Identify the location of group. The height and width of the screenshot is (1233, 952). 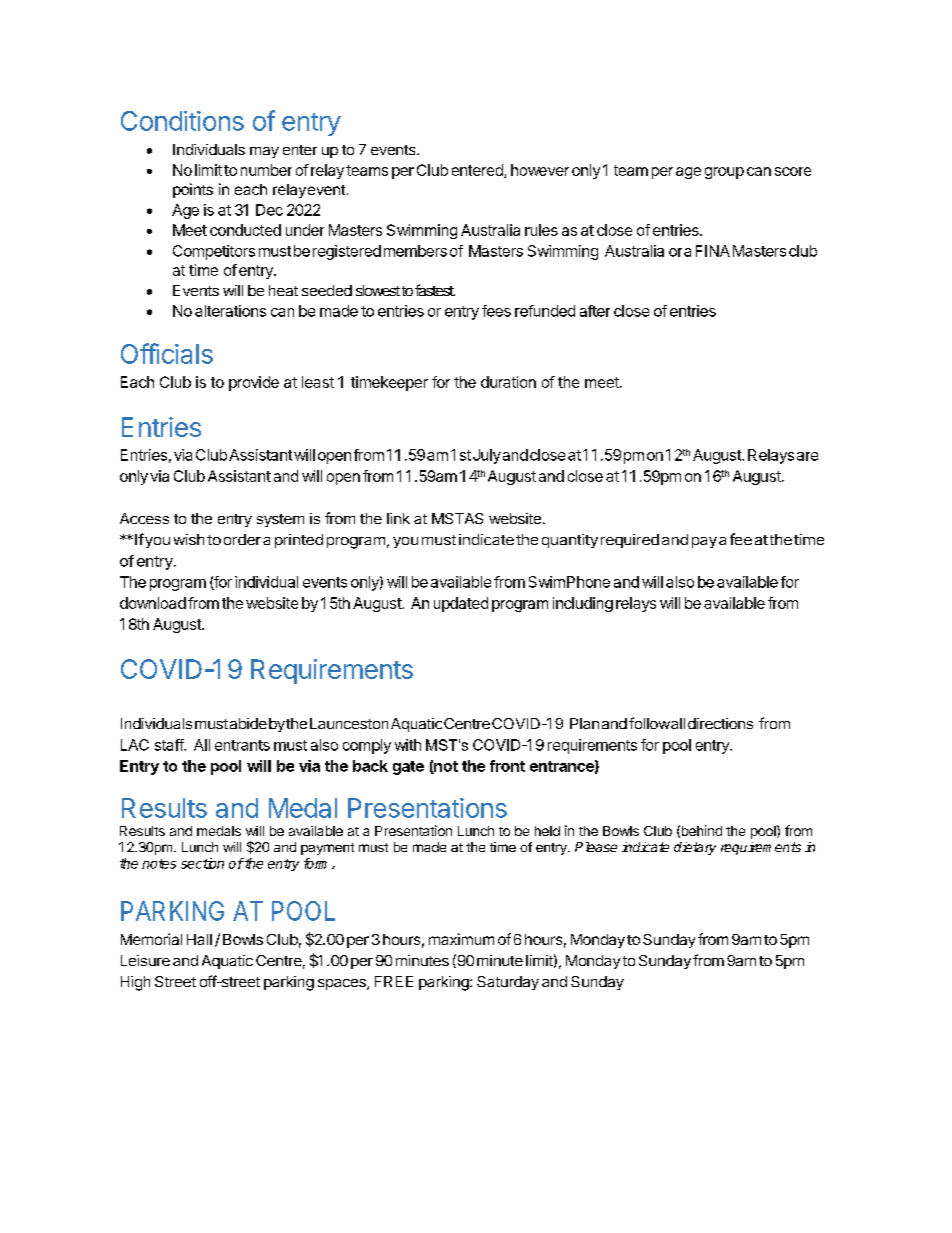
(724, 173).
